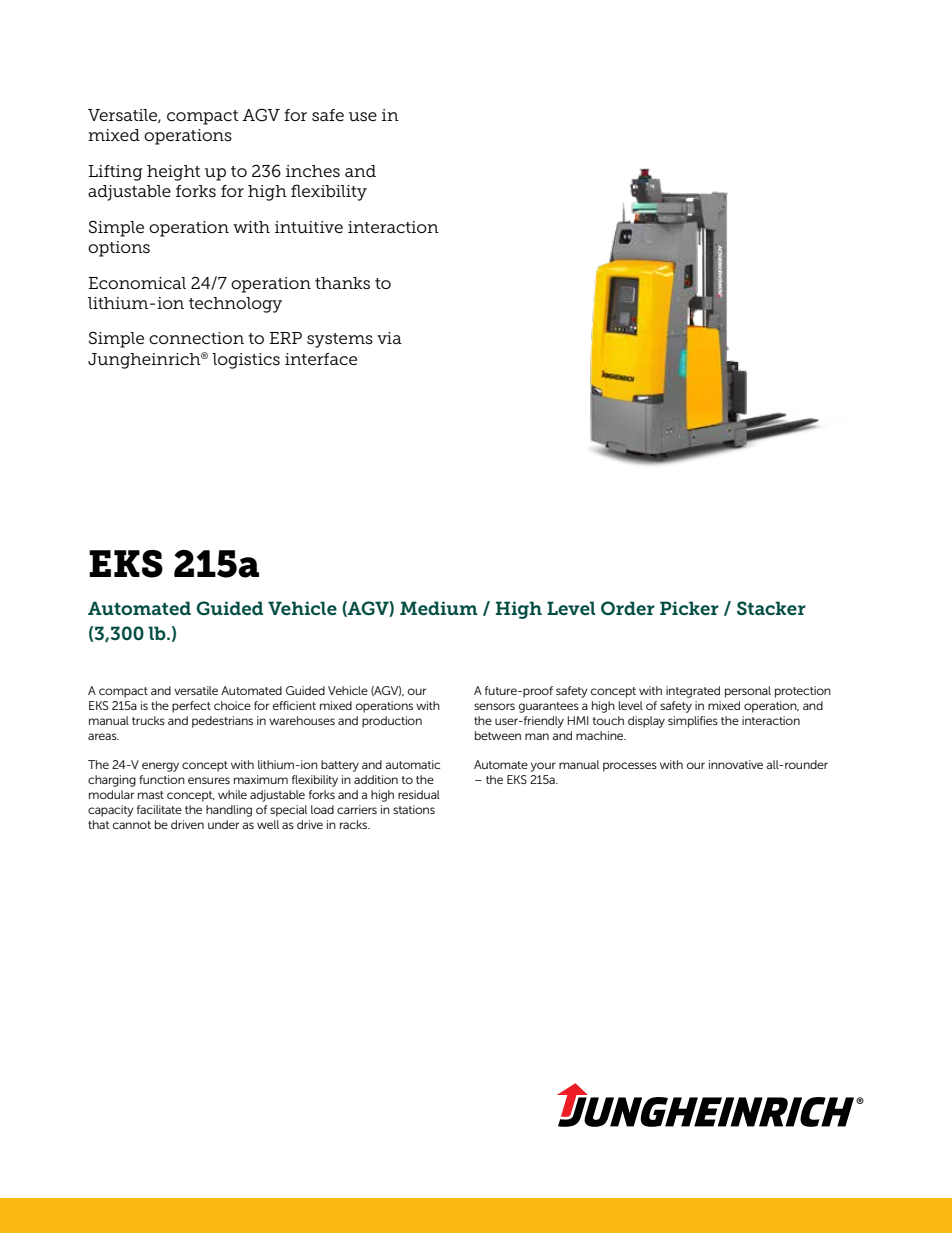 The width and height of the screenshot is (952, 1233). What do you see at coordinates (191, 707) in the screenshot?
I see `perfect` at bounding box center [191, 707].
